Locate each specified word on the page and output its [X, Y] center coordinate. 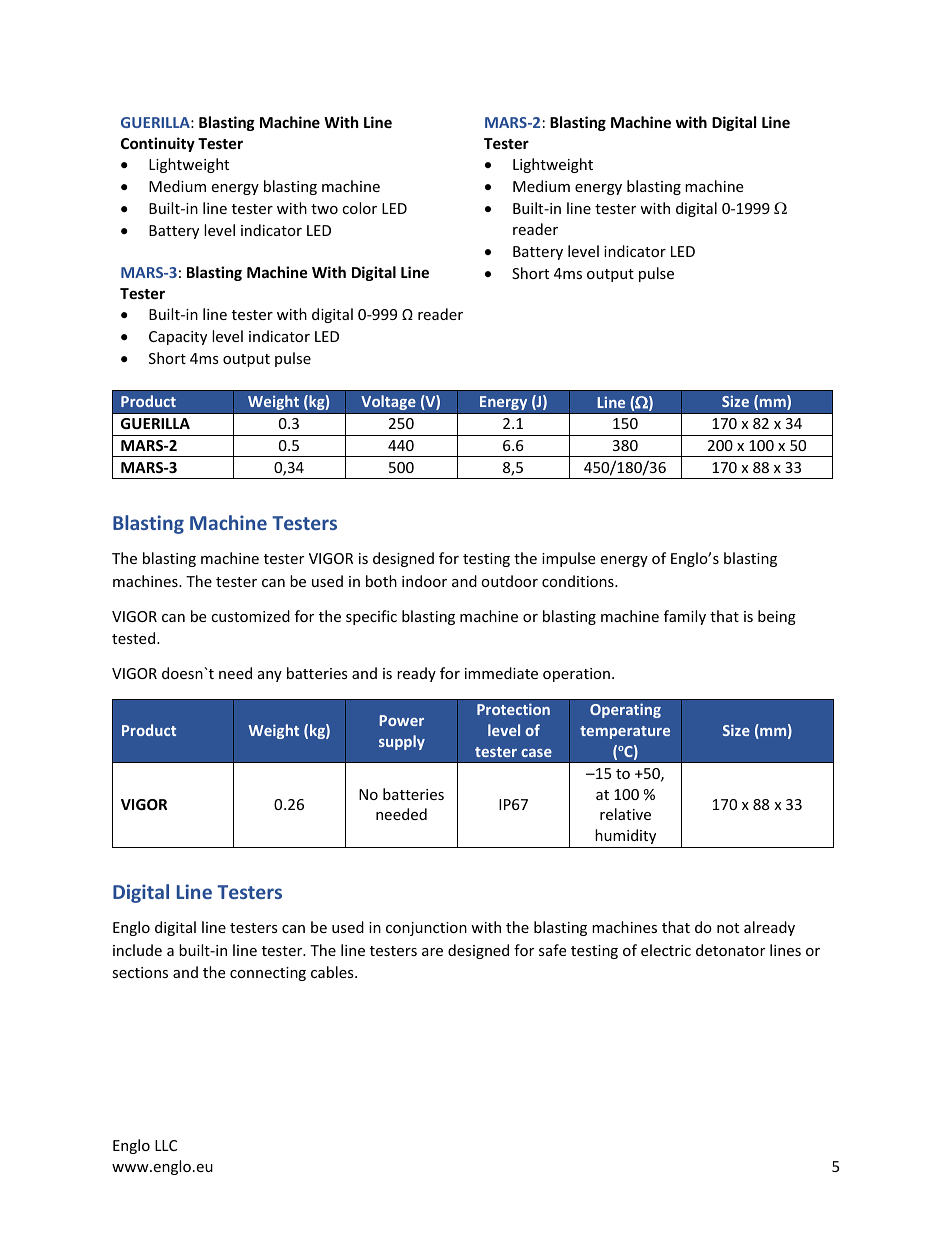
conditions [579, 581]
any [270, 676]
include [137, 950]
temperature [625, 732]
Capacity [178, 338]
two [324, 209]
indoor [424, 581]
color [359, 208]
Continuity [158, 144]
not [728, 928]
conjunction [426, 929]
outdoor [509, 581]
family [685, 617]
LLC [166, 1145]
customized [250, 616]
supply [402, 742]
